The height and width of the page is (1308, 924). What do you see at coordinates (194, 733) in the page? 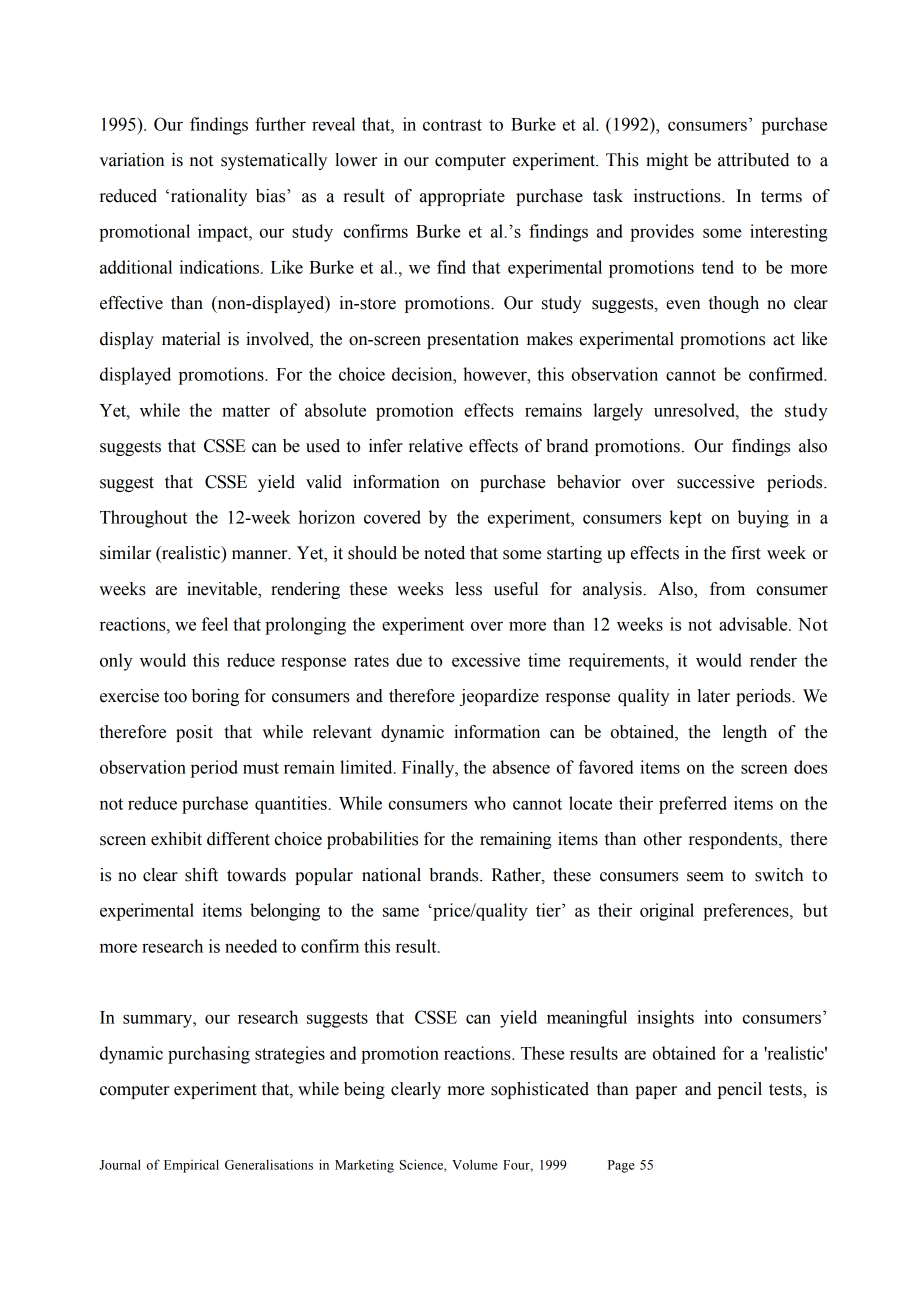
I see `posit` at bounding box center [194, 733].
